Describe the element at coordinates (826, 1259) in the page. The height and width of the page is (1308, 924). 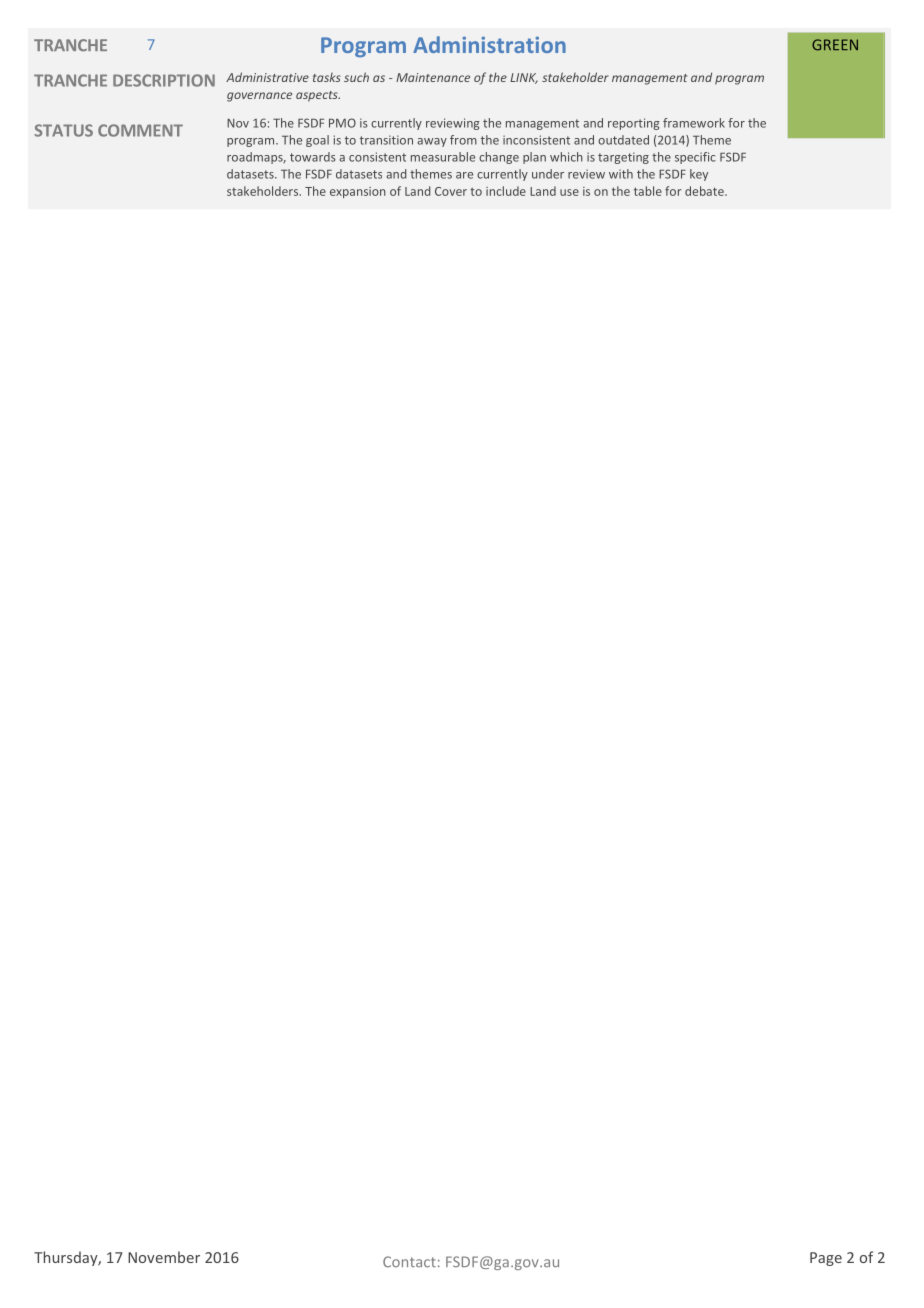
I see `Page` at that location.
